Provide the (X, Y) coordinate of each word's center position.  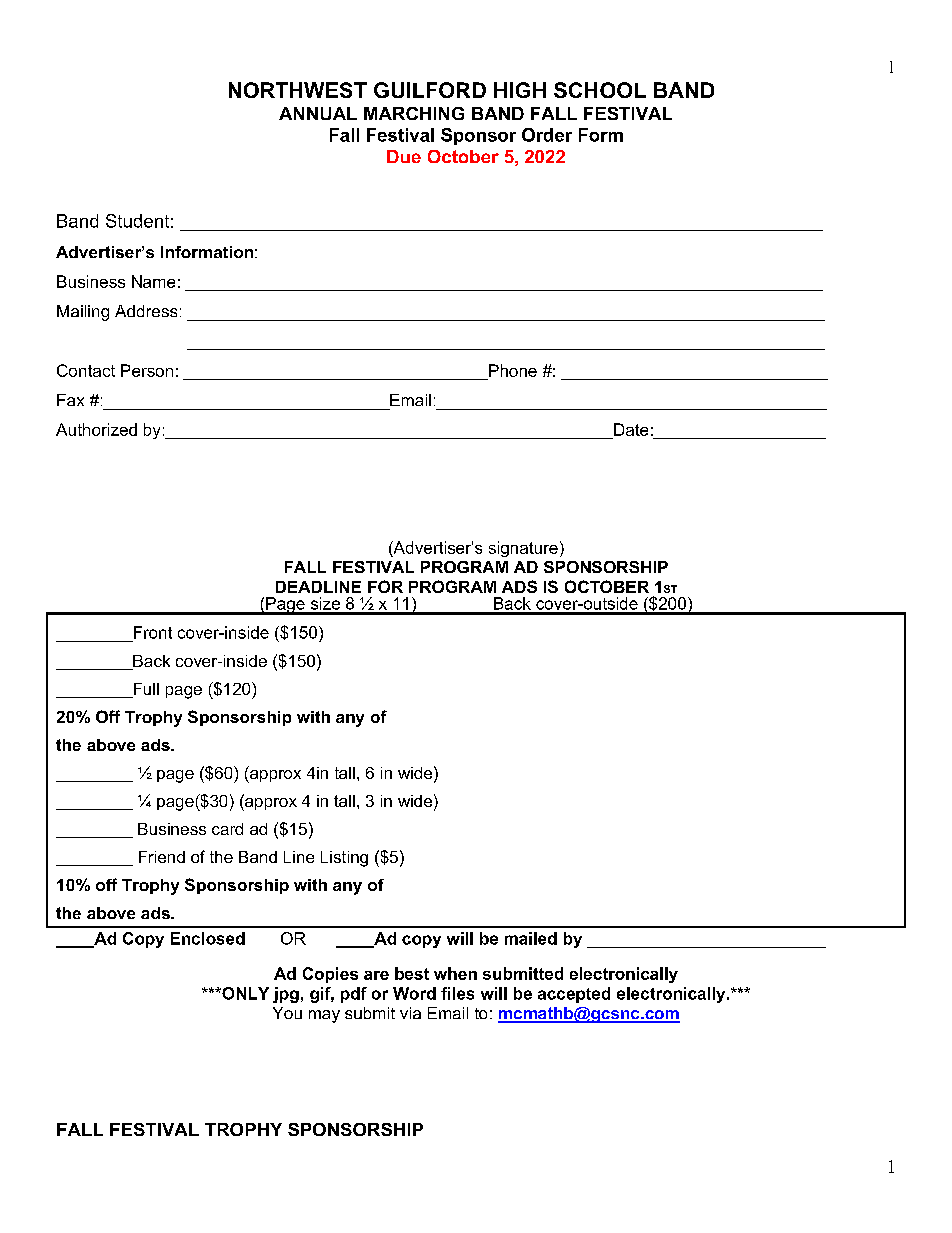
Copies (330, 975)
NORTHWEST (298, 90)
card (227, 829)
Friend (162, 857)
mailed (531, 938)
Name (153, 281)
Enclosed (208, 938)
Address (146, 311)
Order (547, 135)
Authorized (96, 429)
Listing (344, 859)
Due (404, 156)
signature (523, 549)
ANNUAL (318, 113)
